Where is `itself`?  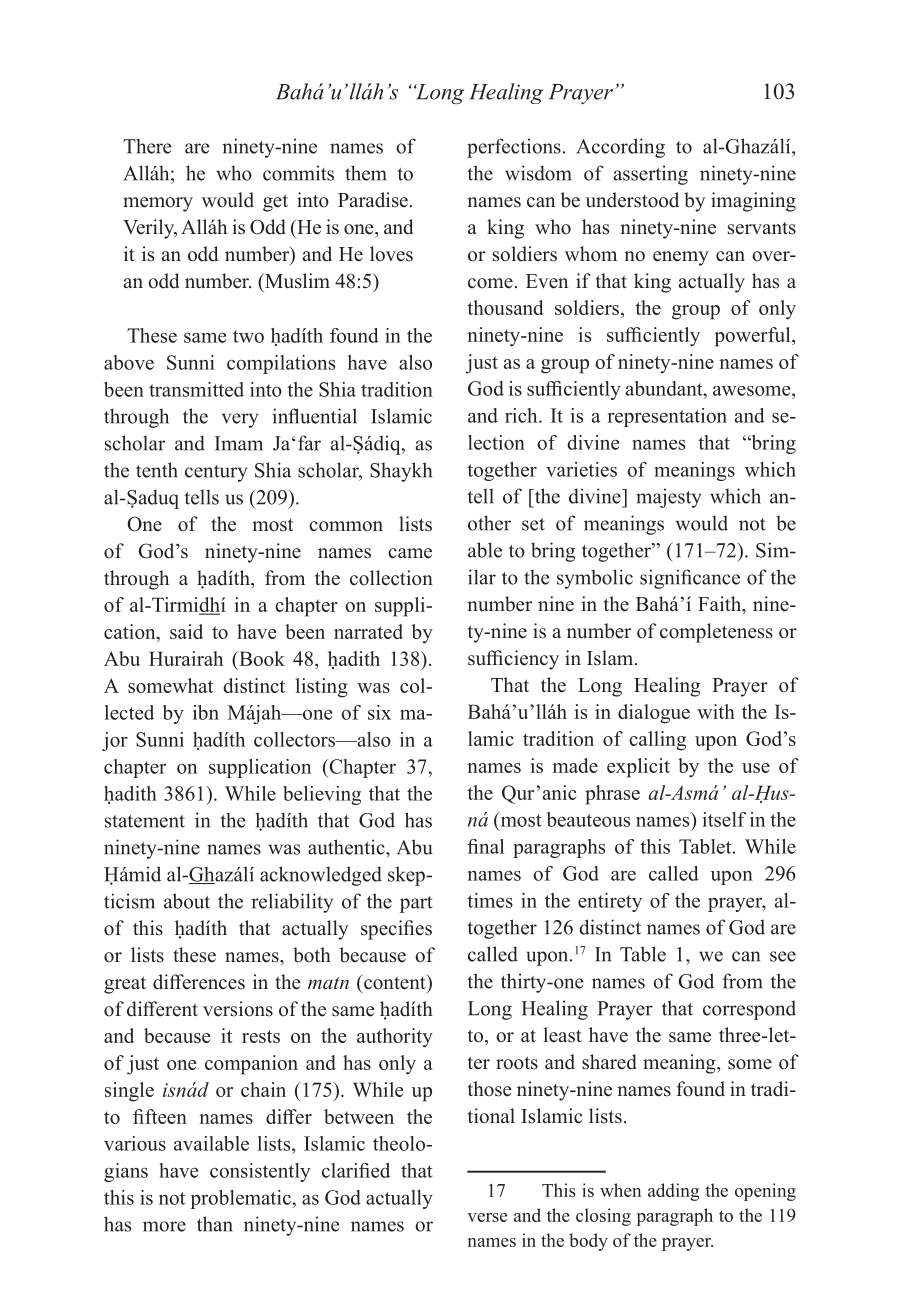 itself is located at coordinates (724, 819).
